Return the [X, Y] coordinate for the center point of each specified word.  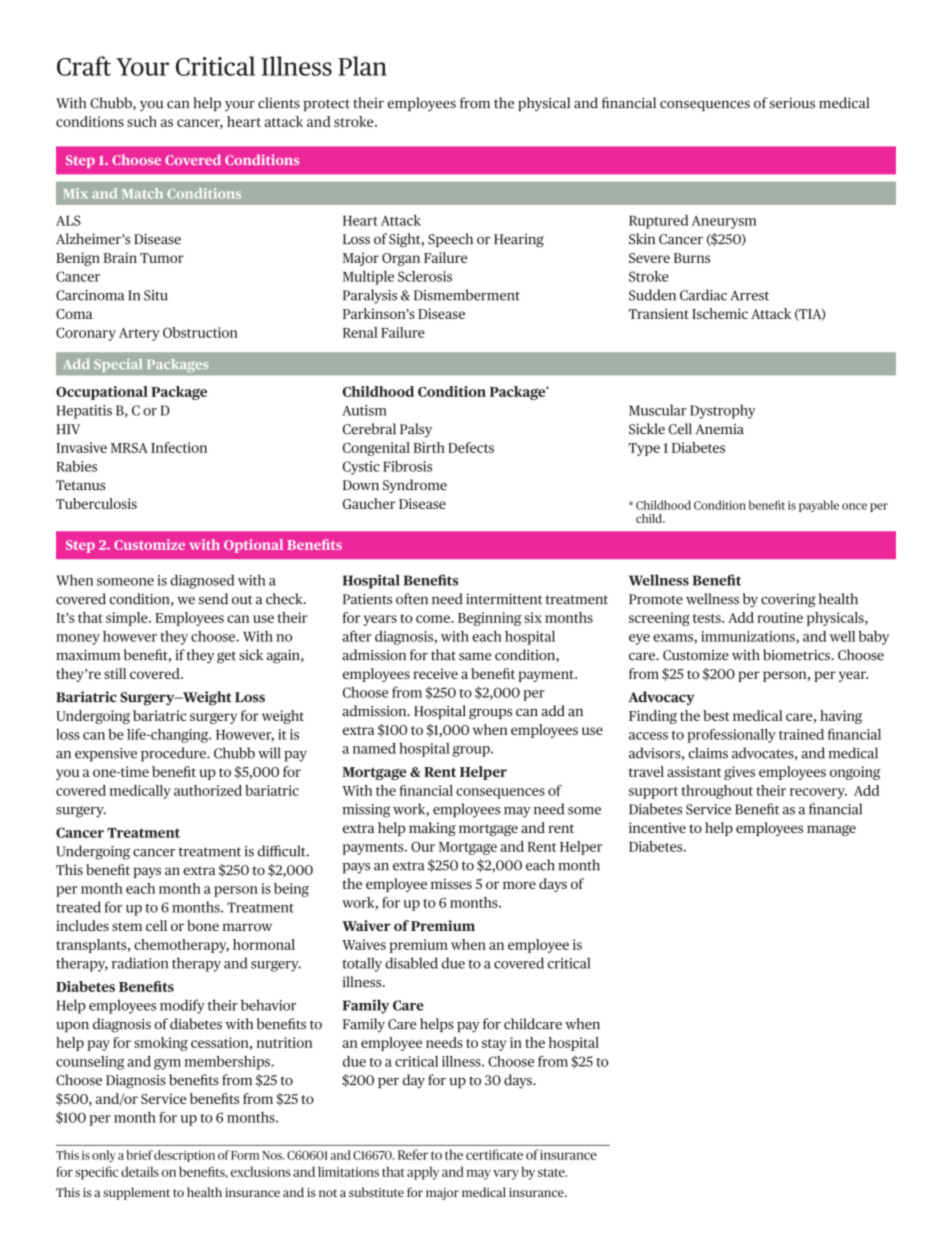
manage [831, 830]
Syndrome [415, 486]
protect [326, 105]
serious [792, 103]
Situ [156, 295]
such [142, 121]
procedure [174, 754]
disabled [411, 963]
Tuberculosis [96, 503]
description [184, 1156]
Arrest [750, 295]
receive [435, 673]
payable [819, 506]
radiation [140, 963]
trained [801, 734]
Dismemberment [467, 295]
